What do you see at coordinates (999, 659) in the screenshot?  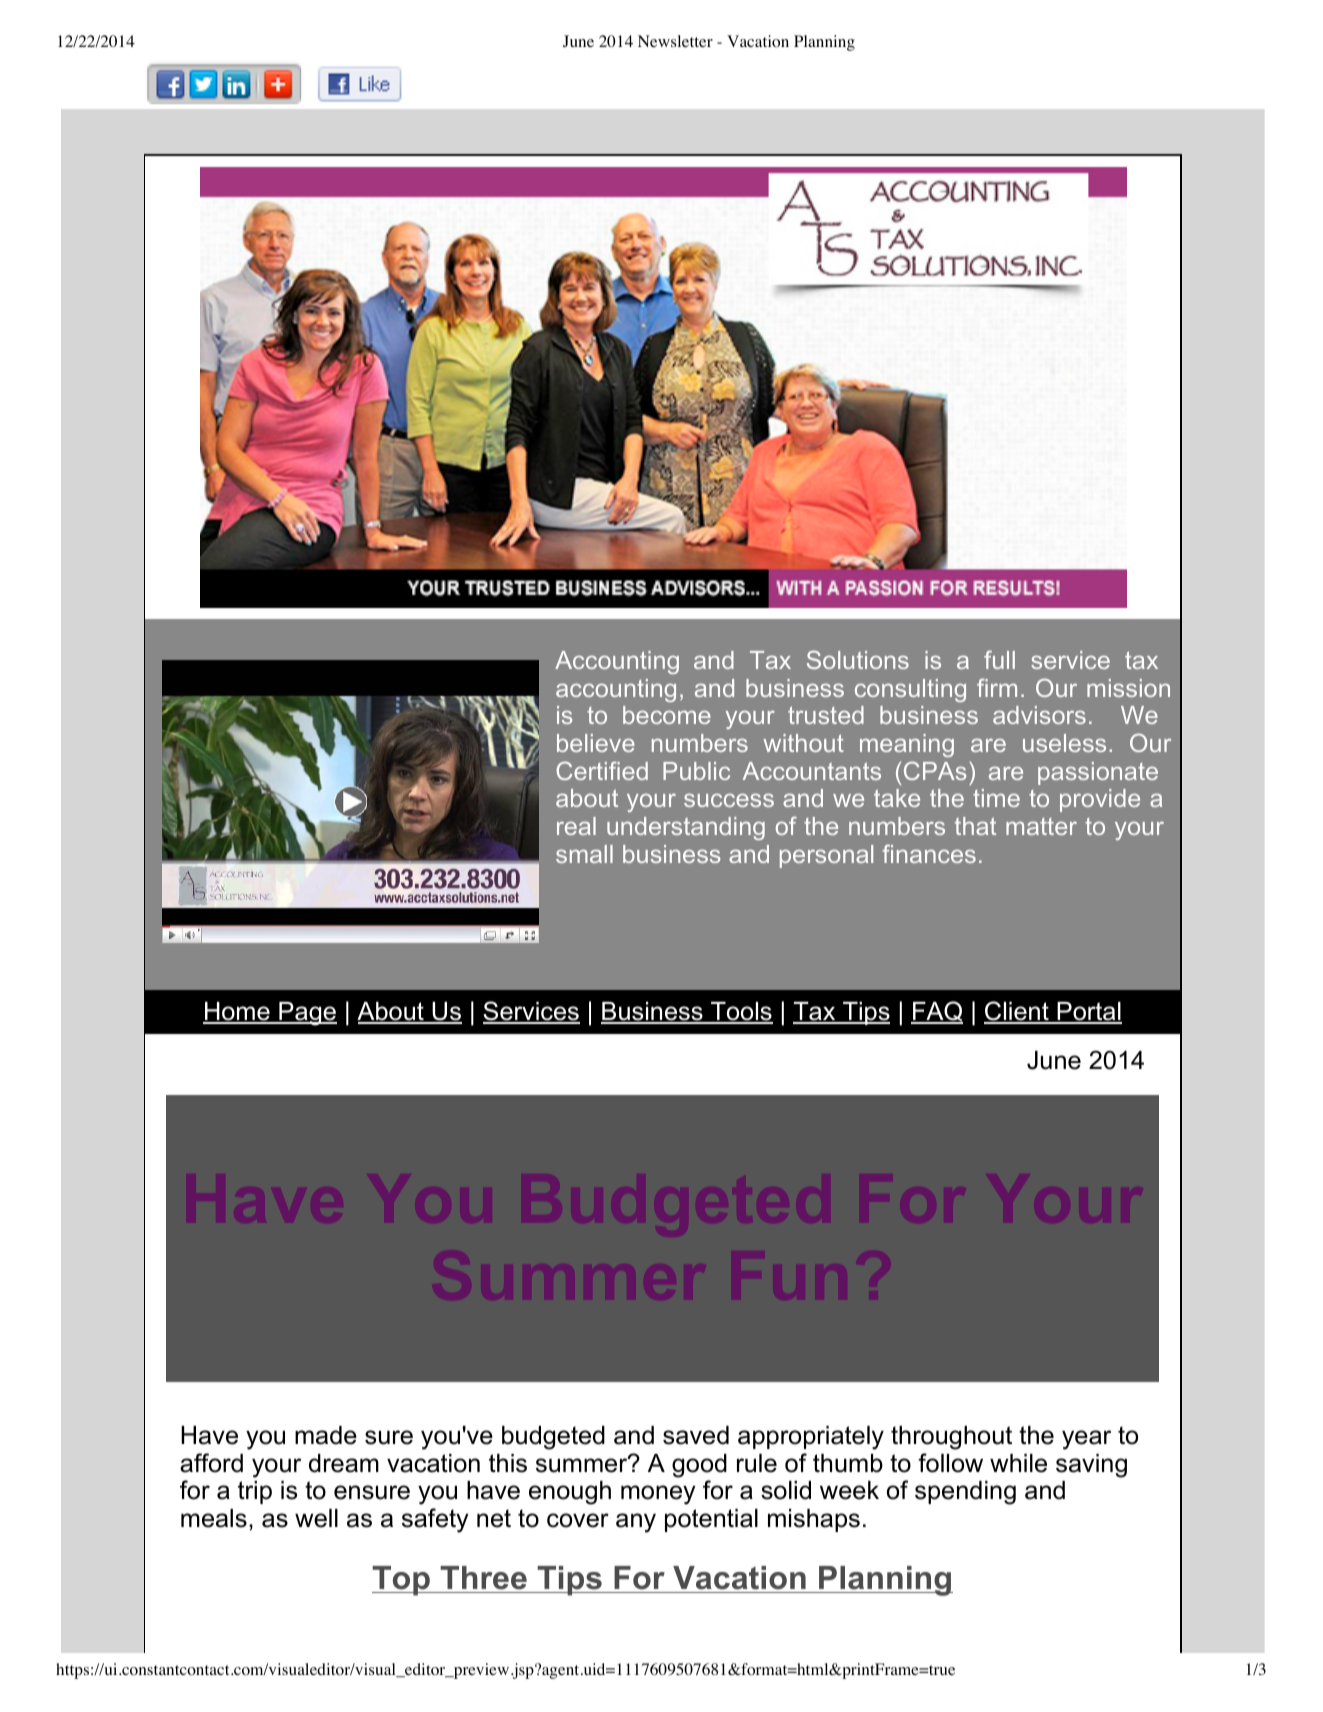 I see `full` at bounding box center [999, 659].
